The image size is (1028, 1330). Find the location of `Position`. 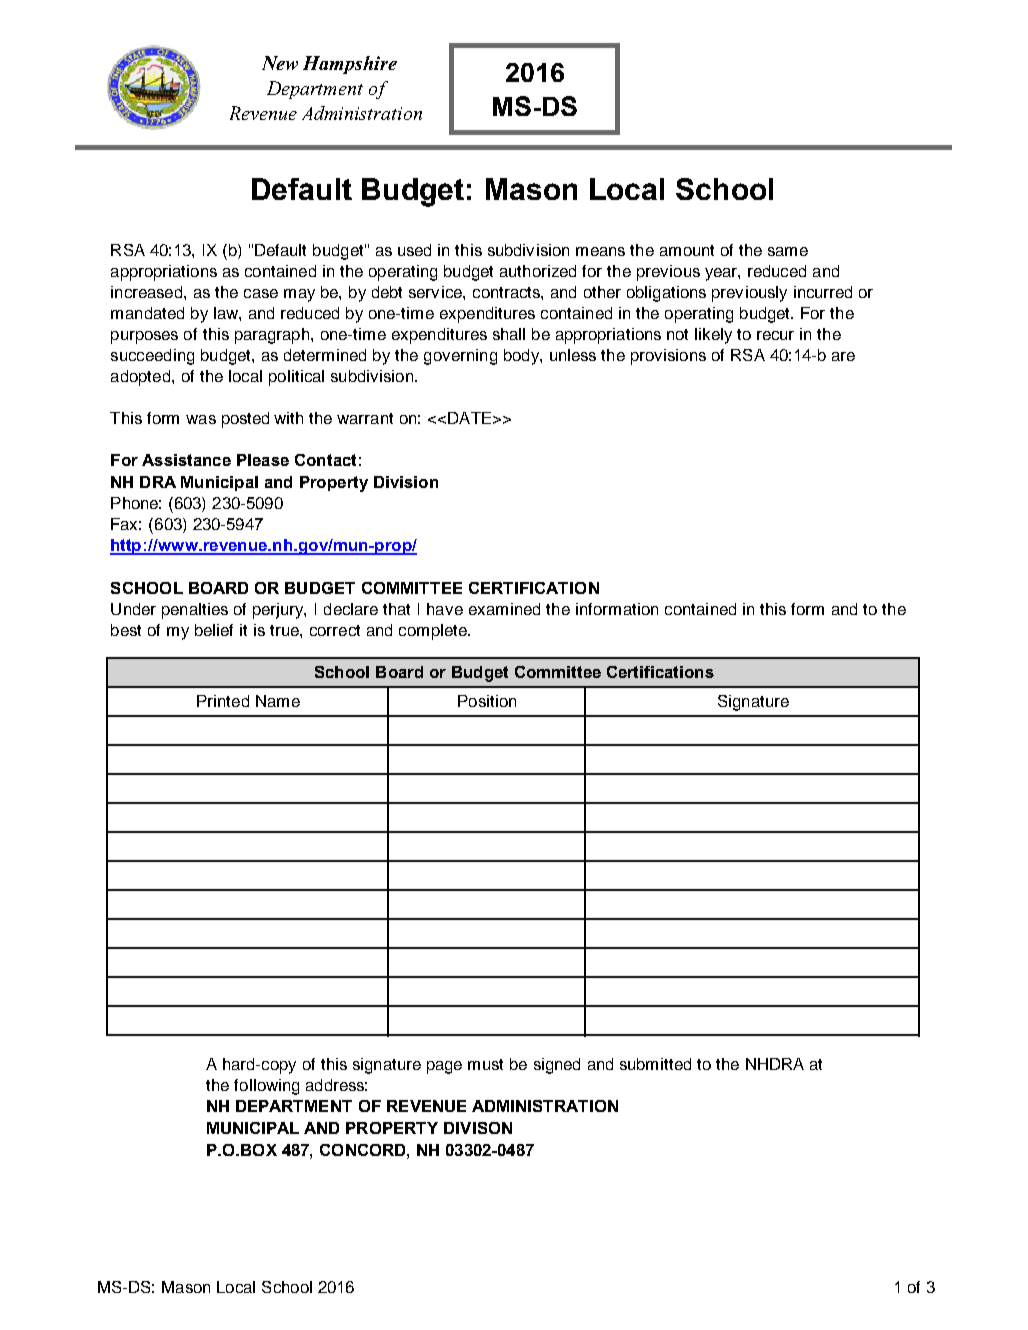

Position is located at coordinates (487, 701).
